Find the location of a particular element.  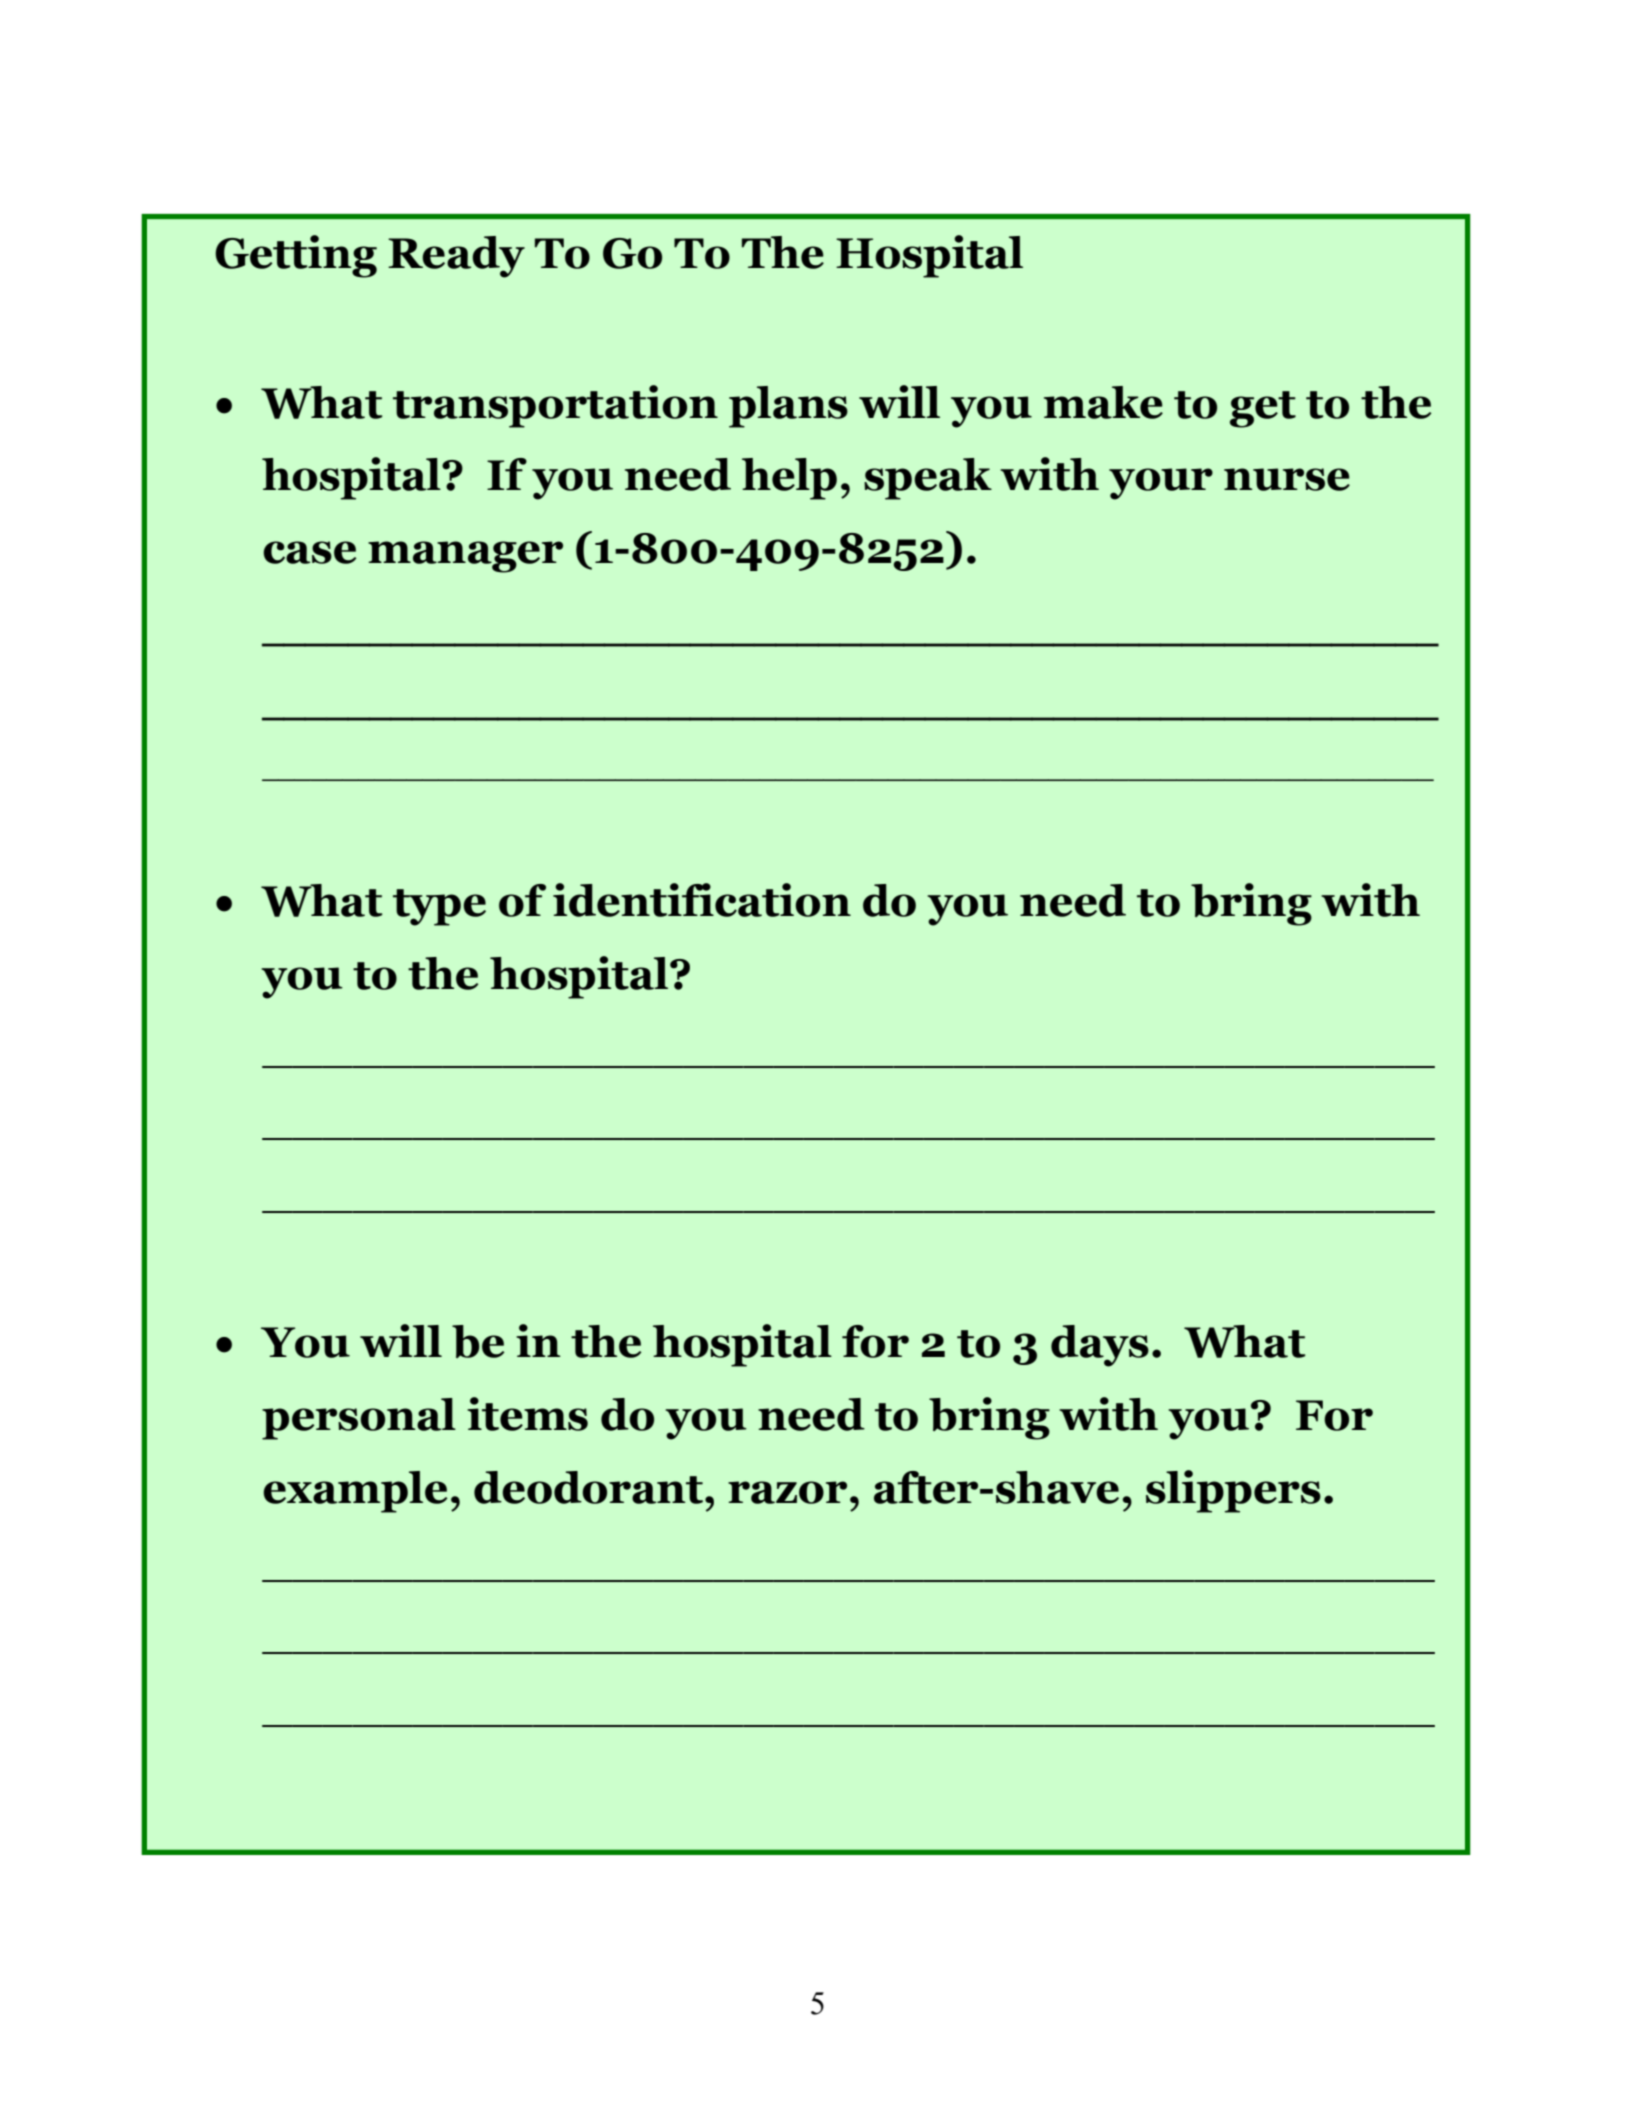

make is located at coordinates (1103, 402).
